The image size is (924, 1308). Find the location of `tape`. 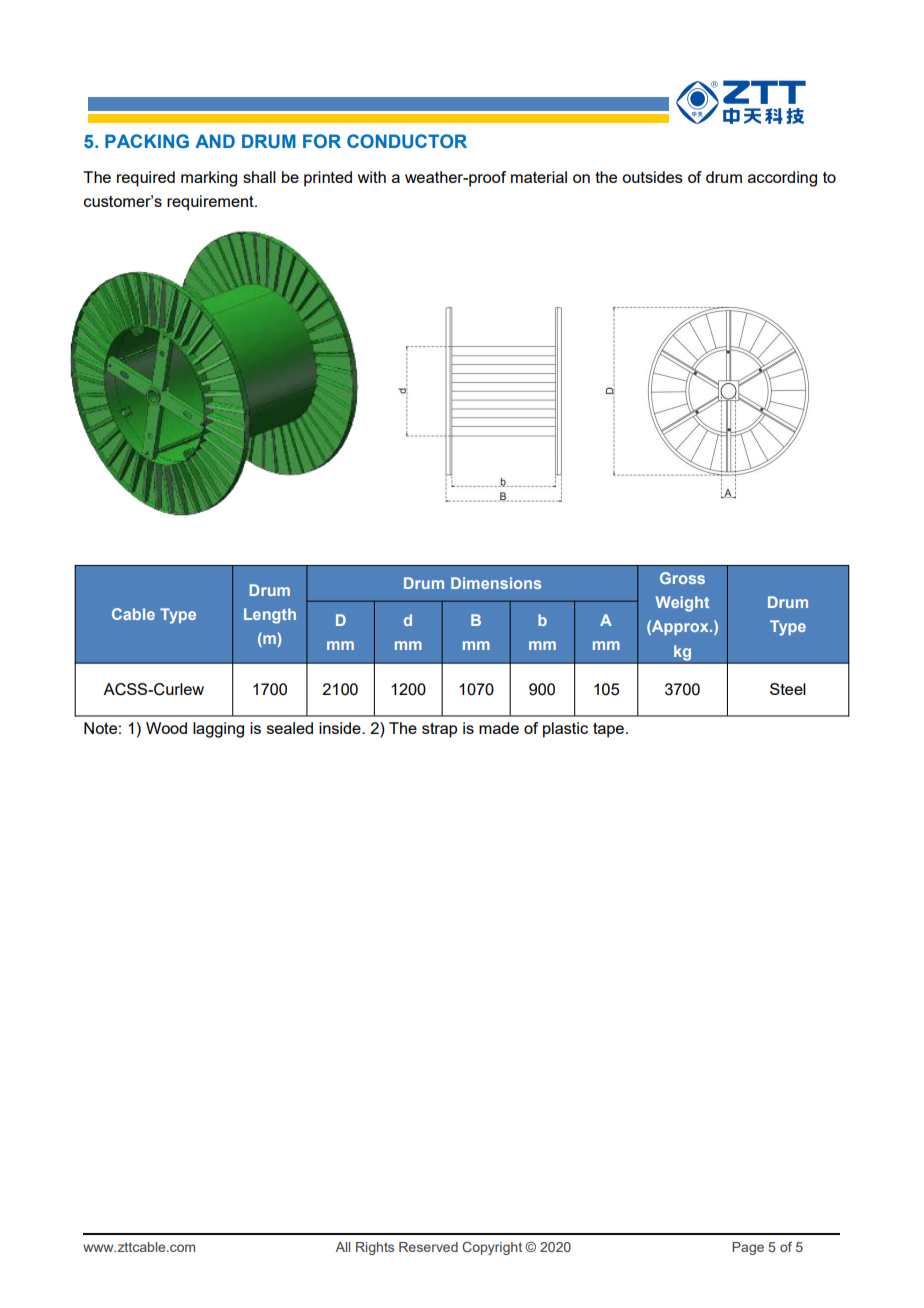

tape is located at coordinates (608, 730).
